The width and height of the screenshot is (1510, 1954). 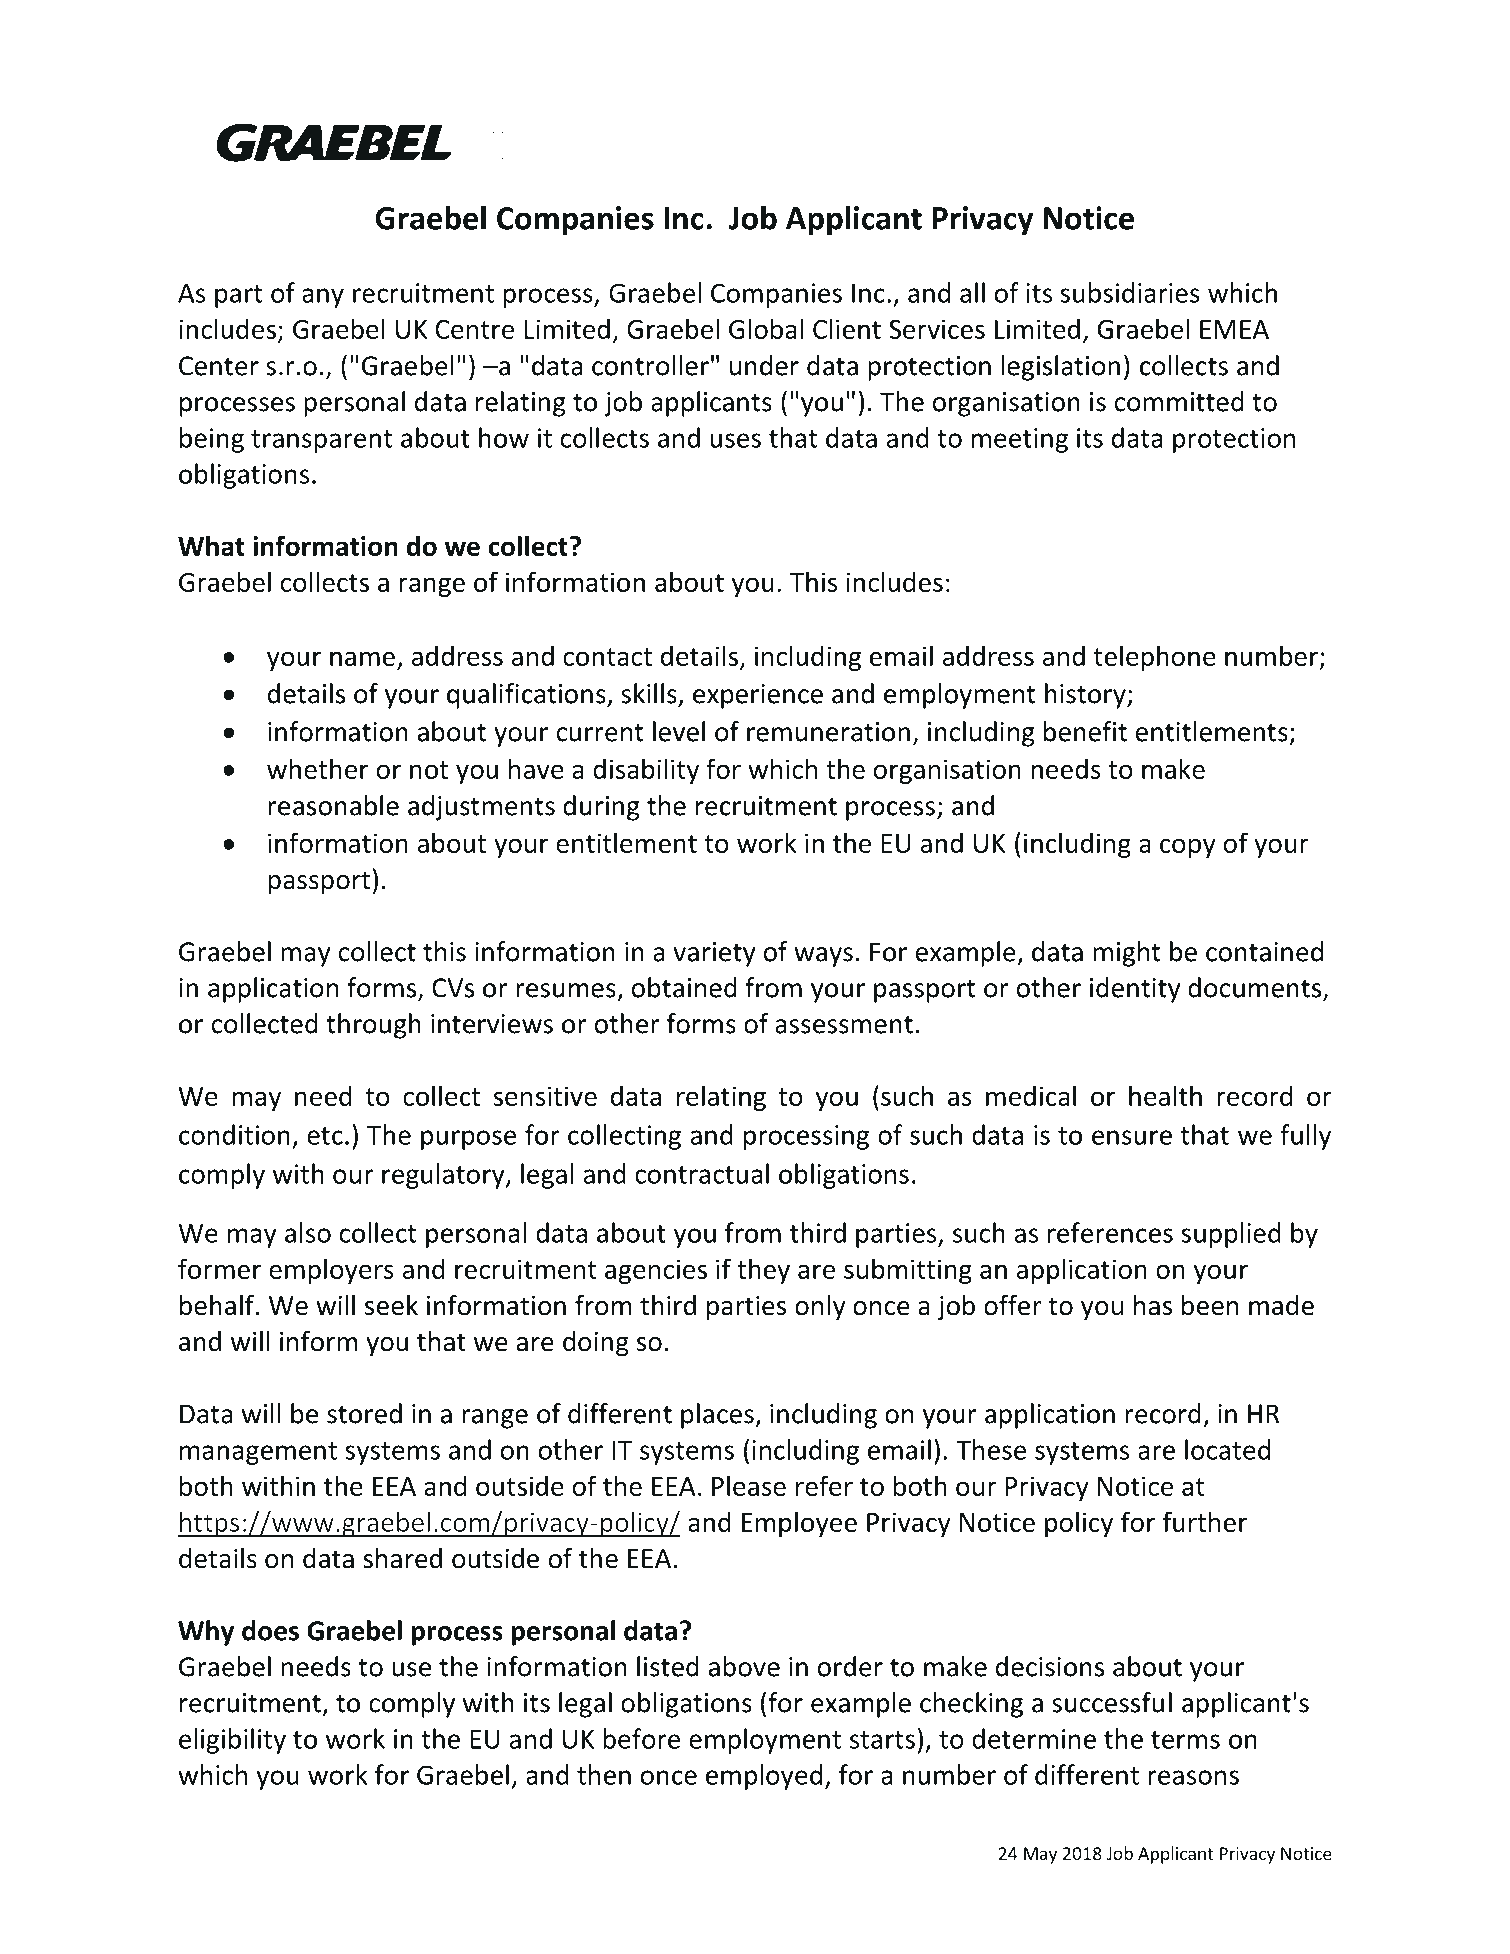 I want to click on identity, so click(x=1135, y=990).
